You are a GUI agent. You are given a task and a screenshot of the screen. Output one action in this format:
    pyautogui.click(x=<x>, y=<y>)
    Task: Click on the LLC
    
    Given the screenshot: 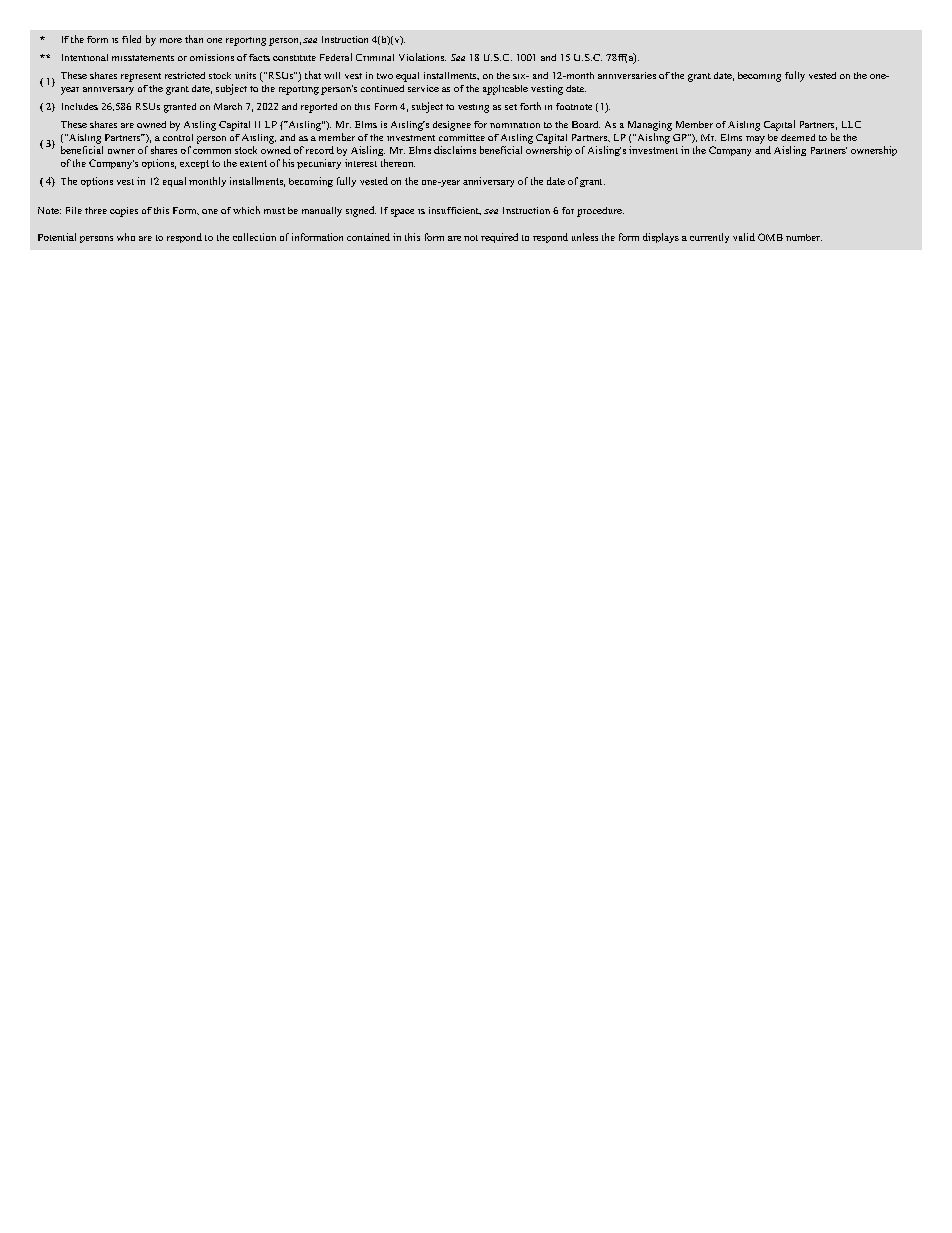 What is the action you would take?
    pyautogui.click(x=851, y=124)
